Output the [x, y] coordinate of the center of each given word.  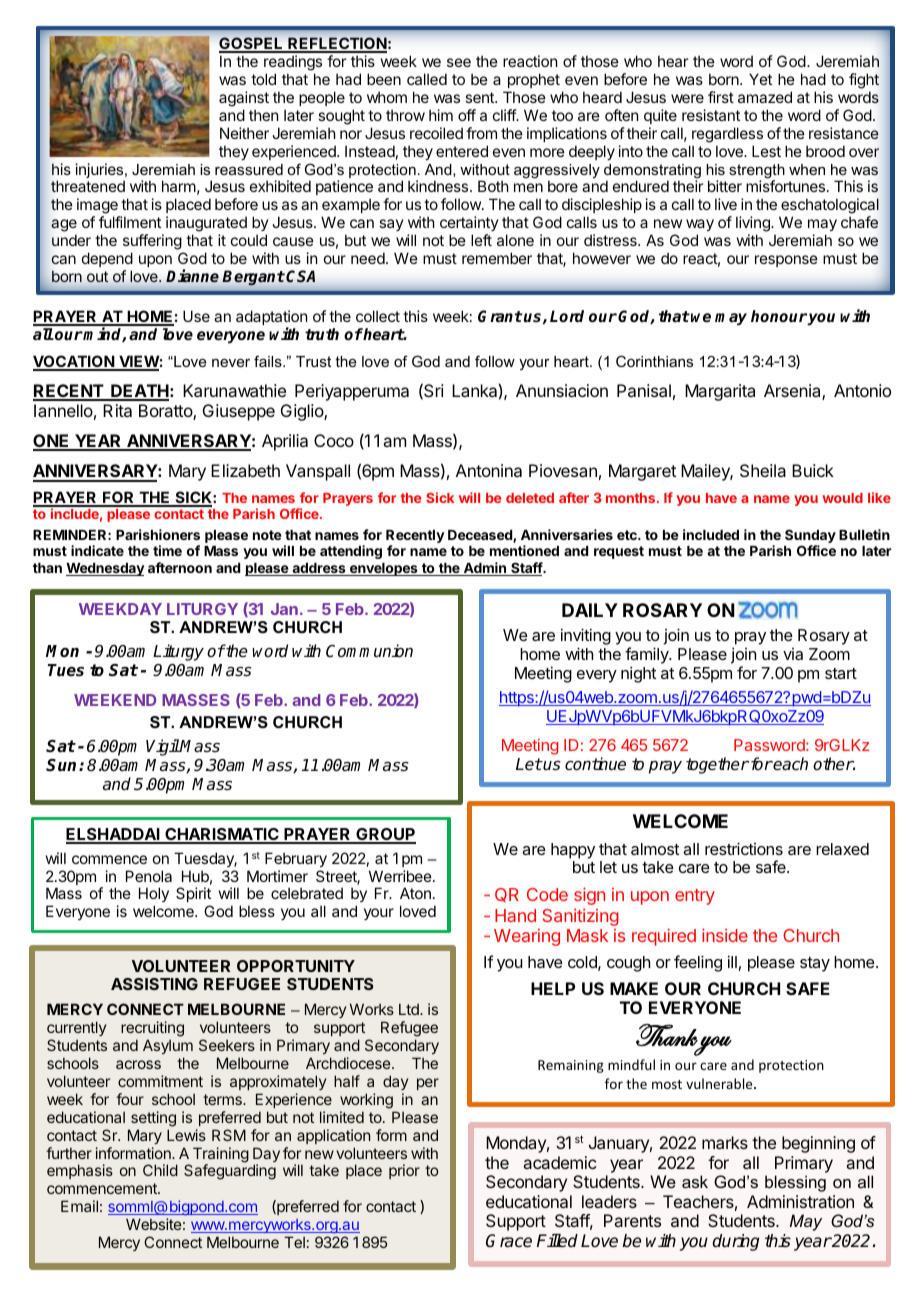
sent [480, 97]
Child [160, 1170]
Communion [369, 651]
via [793, 654]
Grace [509, 1241]
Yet [760, 79]
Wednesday [105, 569]
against [244, 99]
